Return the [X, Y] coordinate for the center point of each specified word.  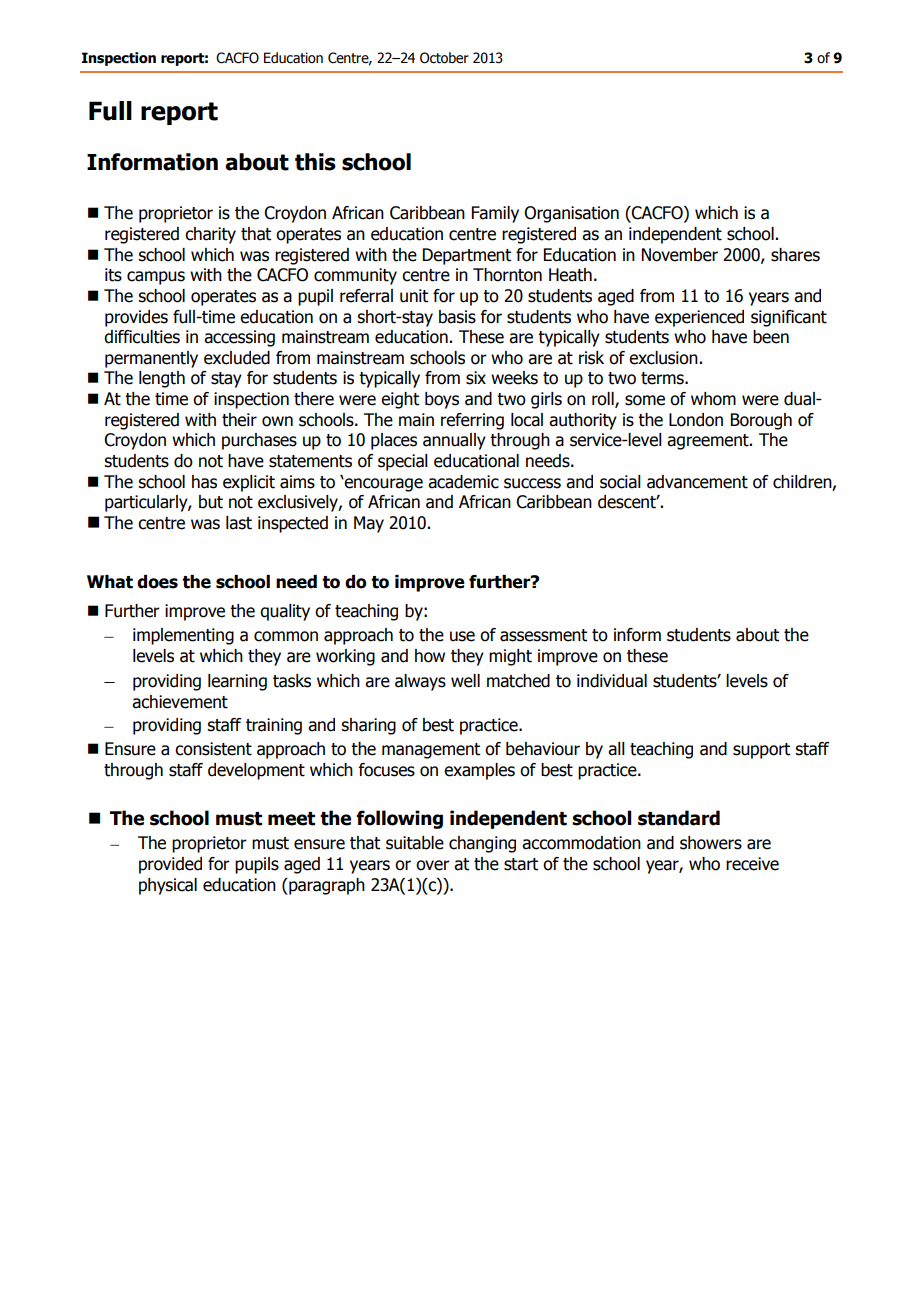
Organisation [571, 214]
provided [170, 865]
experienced [699, 318]
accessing [239, 338]
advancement [697, 482]
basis [457, 317]
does [157, 582]
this [315, 162]
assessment [543, 635]
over [433, 865]
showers [711, 843]
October [444, 58]
